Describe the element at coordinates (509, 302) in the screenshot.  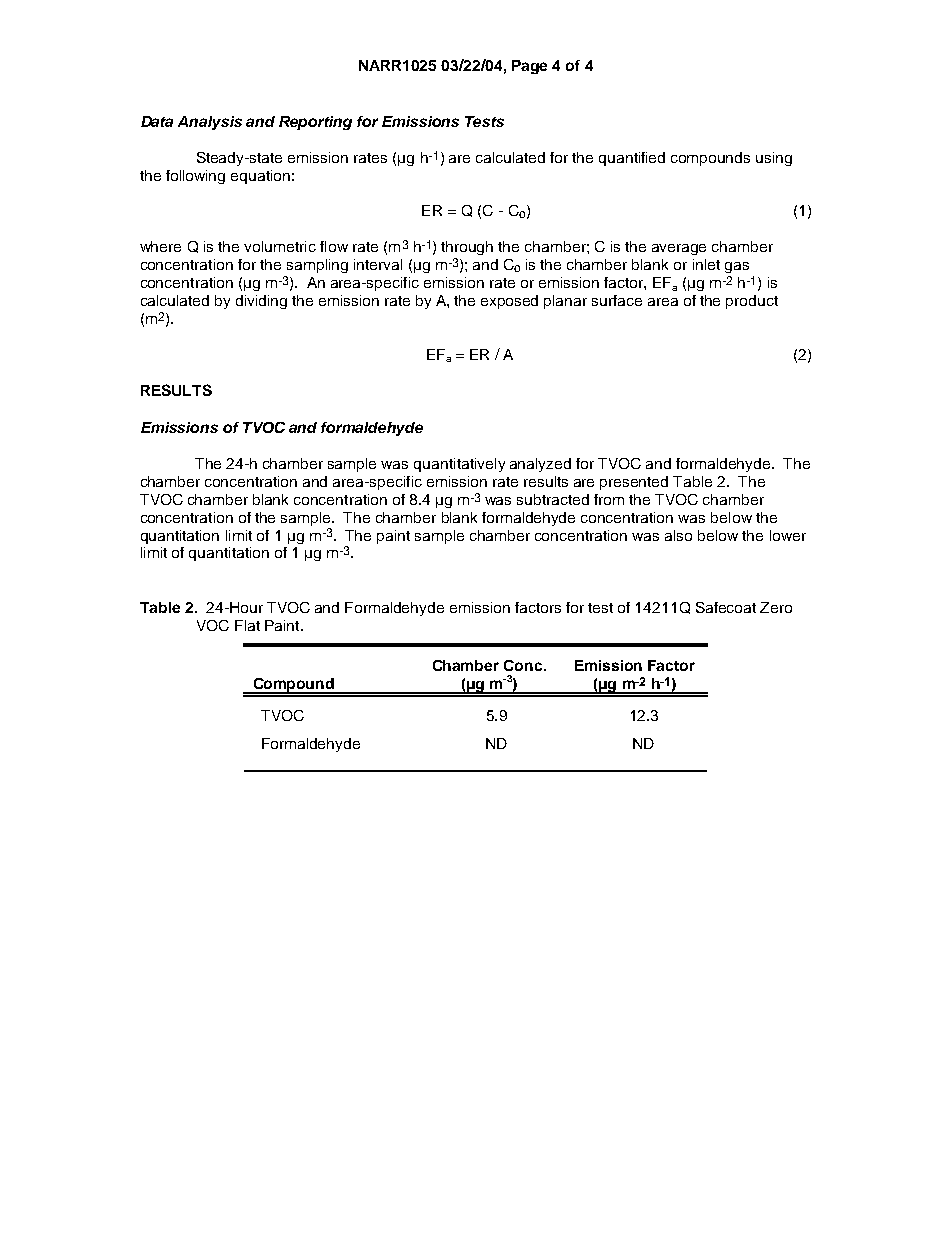
I see `exposed` at that location.
